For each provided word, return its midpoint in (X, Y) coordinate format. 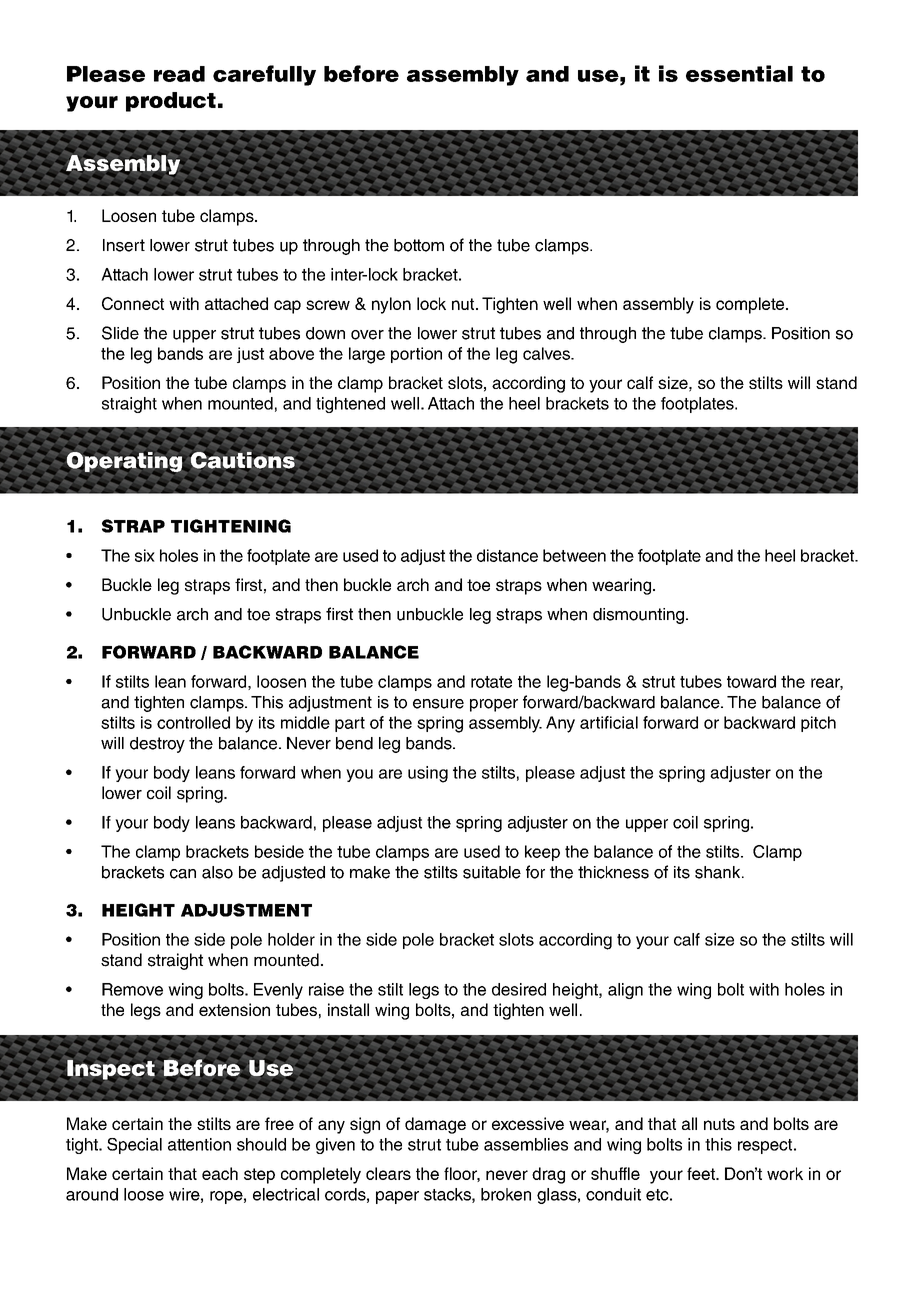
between (574, 555)
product (171, 102)
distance (507, 555)
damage (435, 1125)
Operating (124, 462)
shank (719, 872)
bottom (419, 245)
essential (739, 73)
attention (199, 1144)
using (428, 774)
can (183, 874)
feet (702, 1173)
